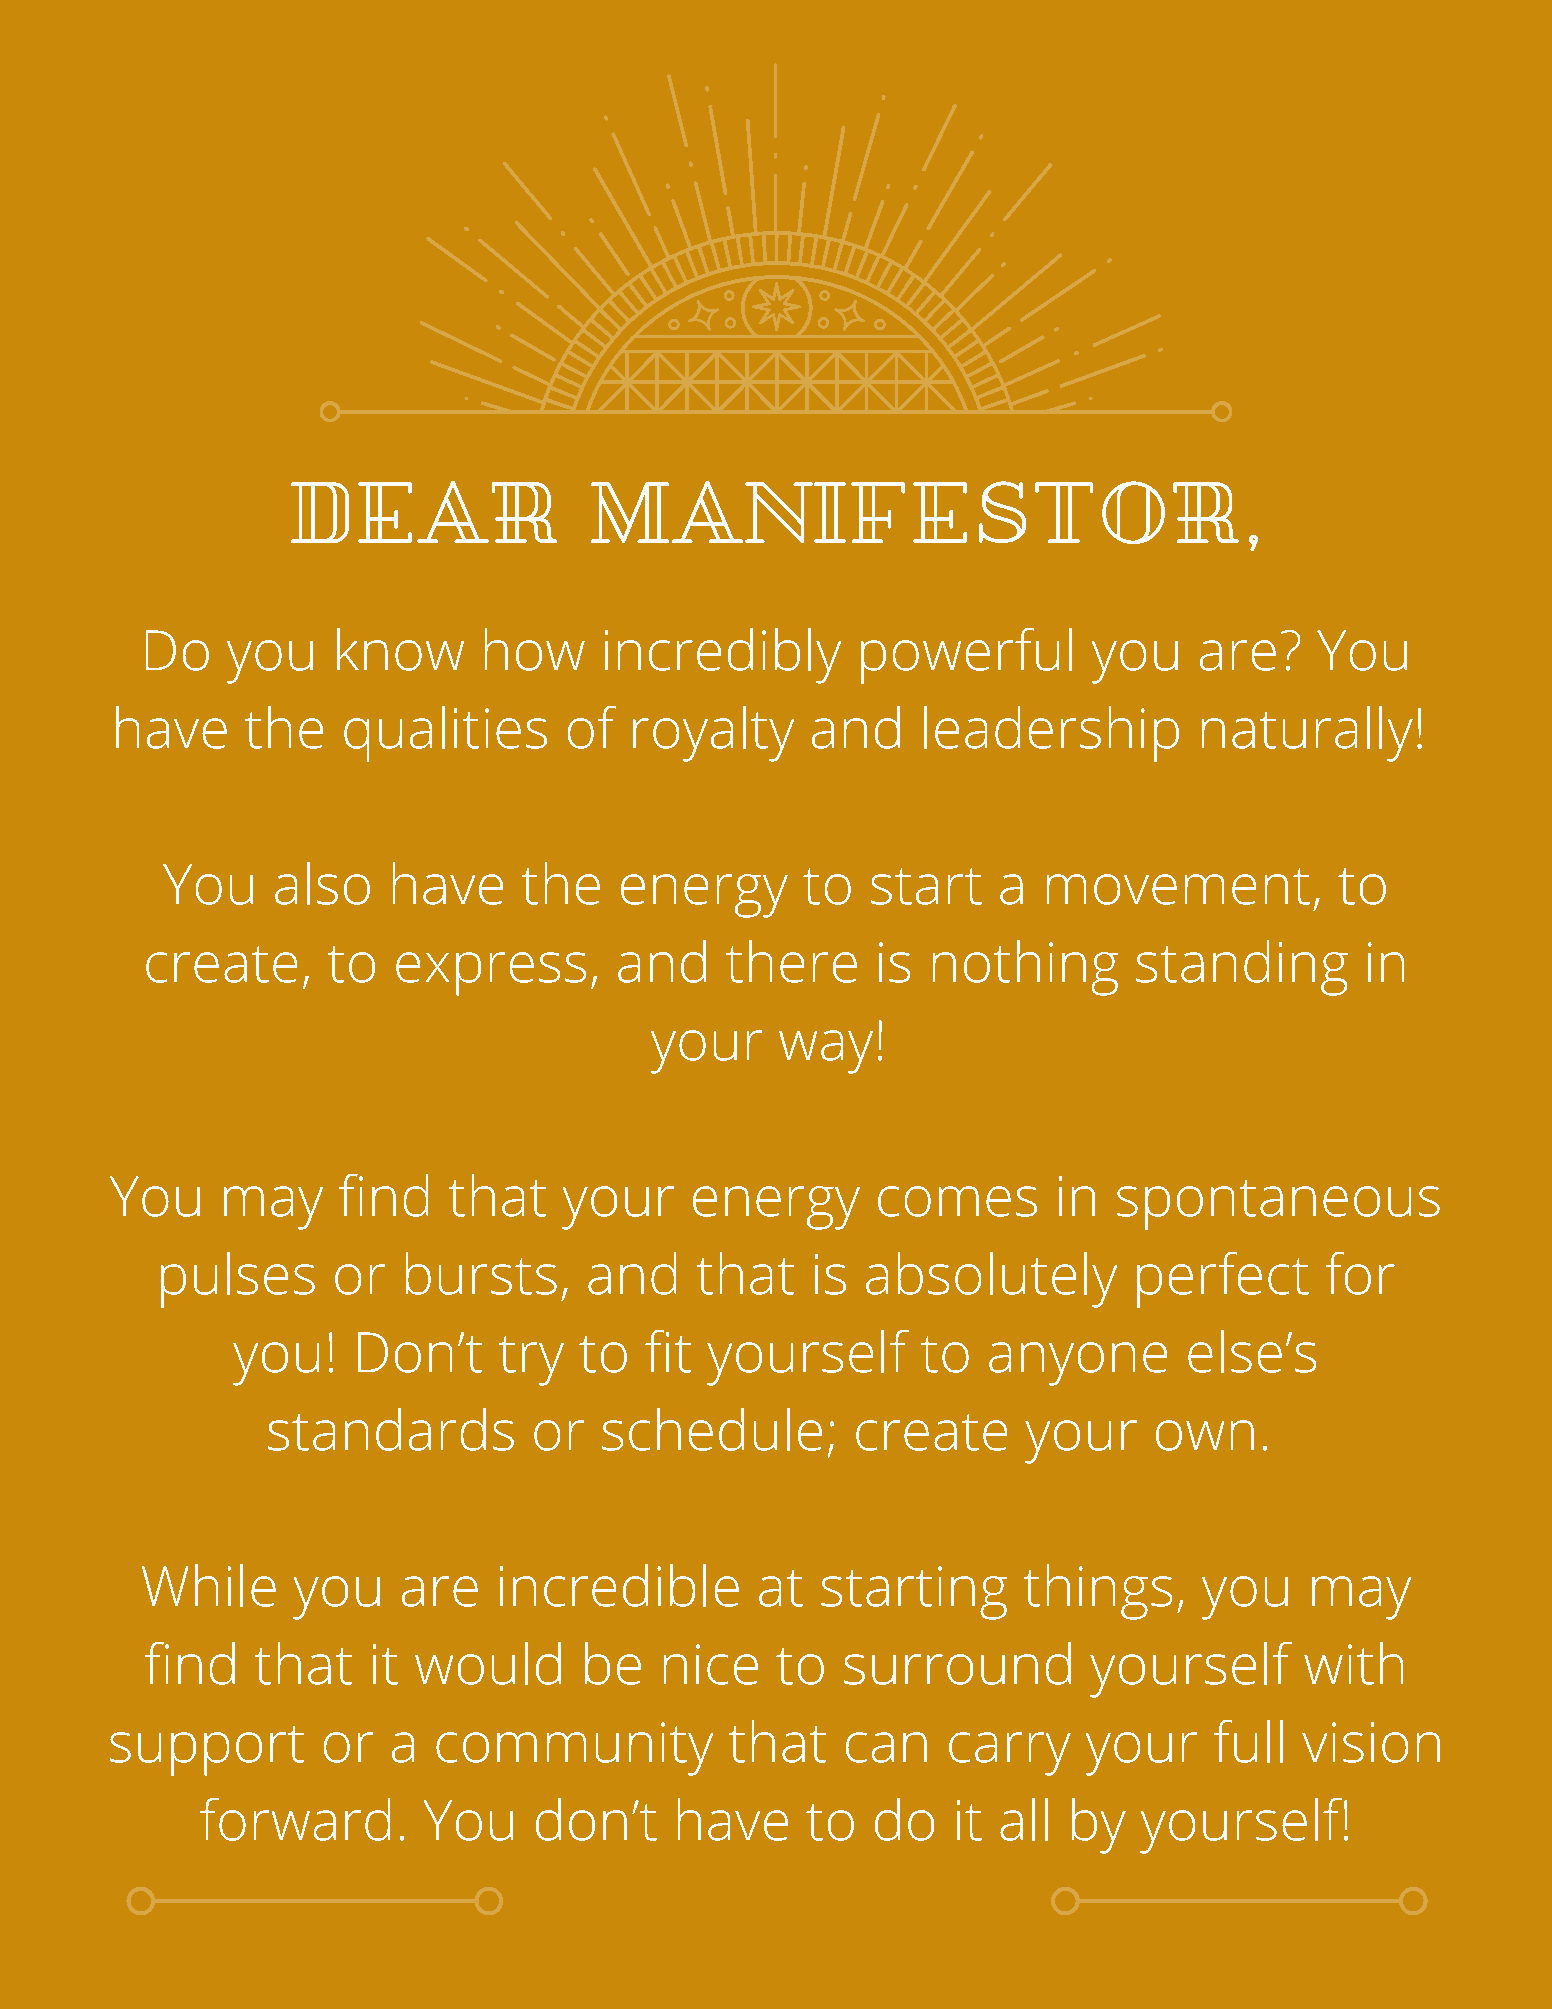  What do you see at coordinates (295, 1819) in the image?
I see `forward` at bounding box center [295, 1819].
